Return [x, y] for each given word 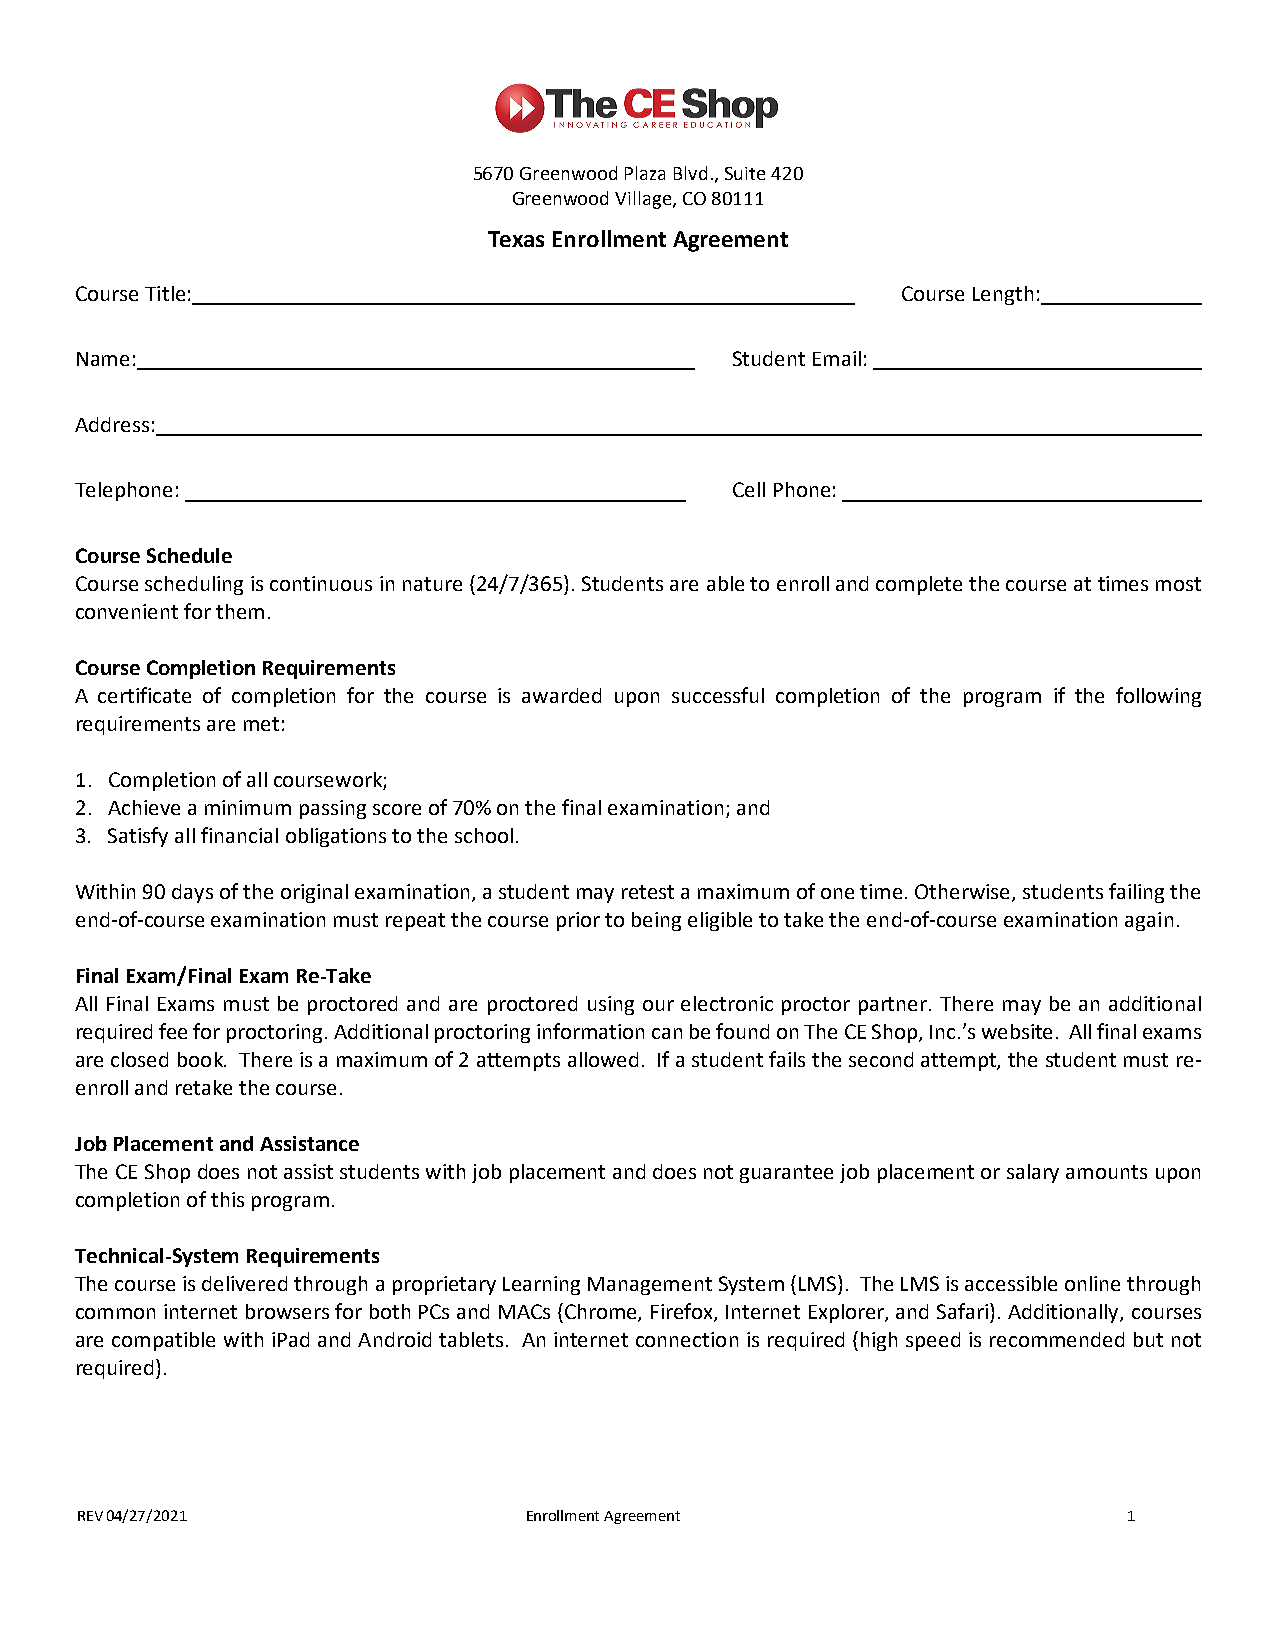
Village [644, 200]
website [1017, 1031]
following [1158, 697]
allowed [603, 1059]
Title [165, 293]
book [201, 1059]
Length [1003, 295]
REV [90, 1516]
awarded [561, 695]
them [240, 611]
